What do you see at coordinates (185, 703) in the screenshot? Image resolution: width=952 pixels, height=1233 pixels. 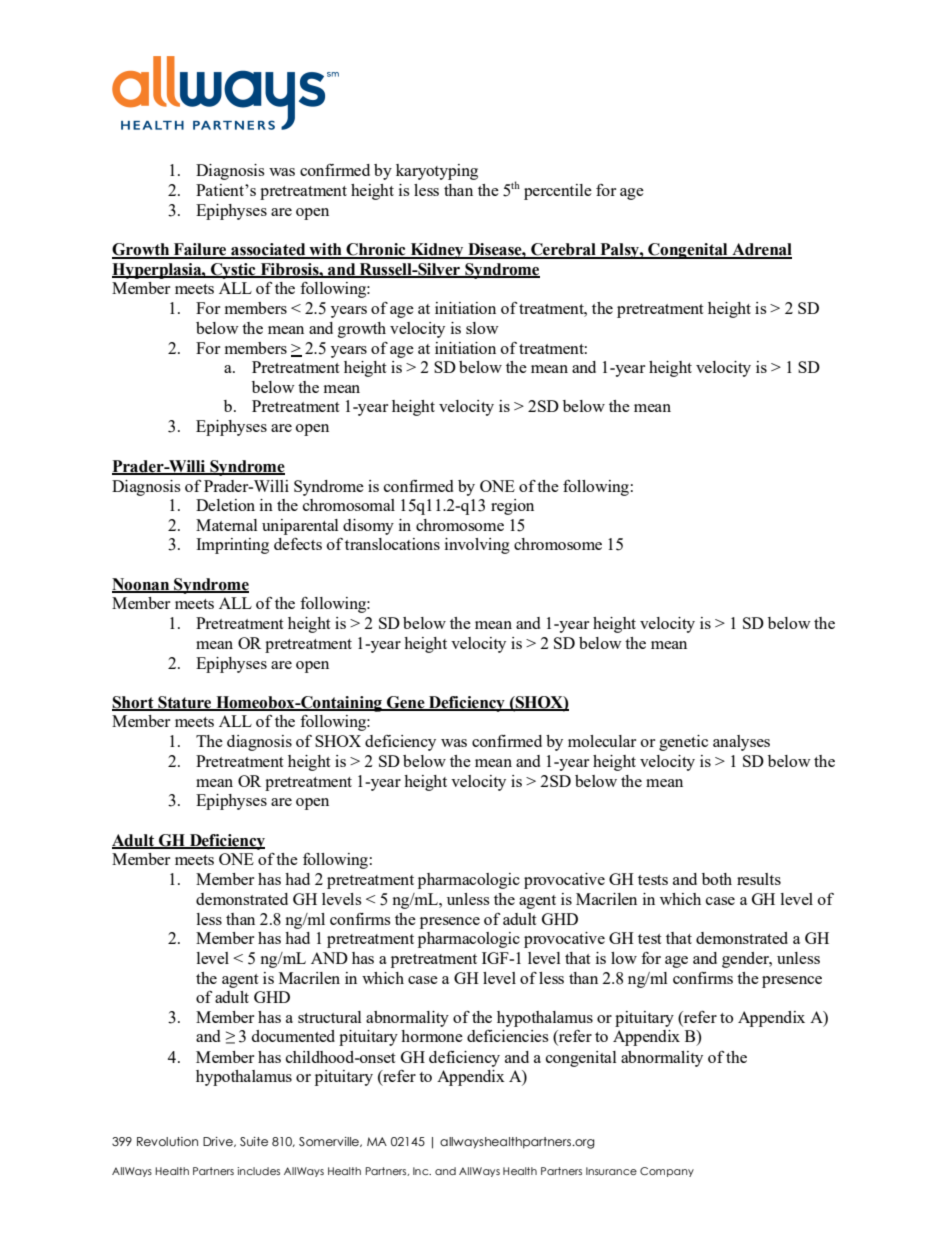 I see `Stature` at bounding box center [185, 703].
